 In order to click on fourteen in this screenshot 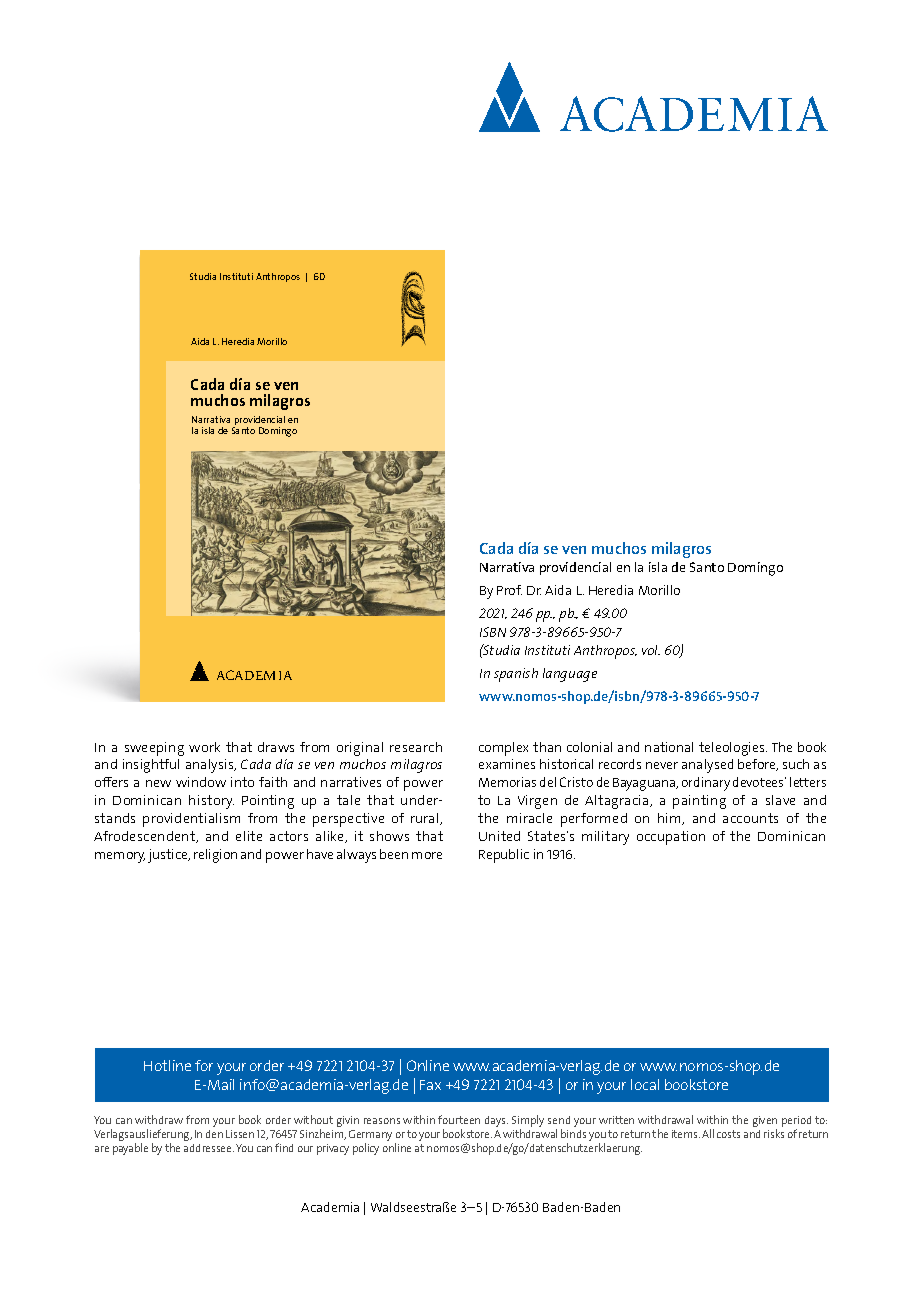, I will do `click(459, 1119)`.
